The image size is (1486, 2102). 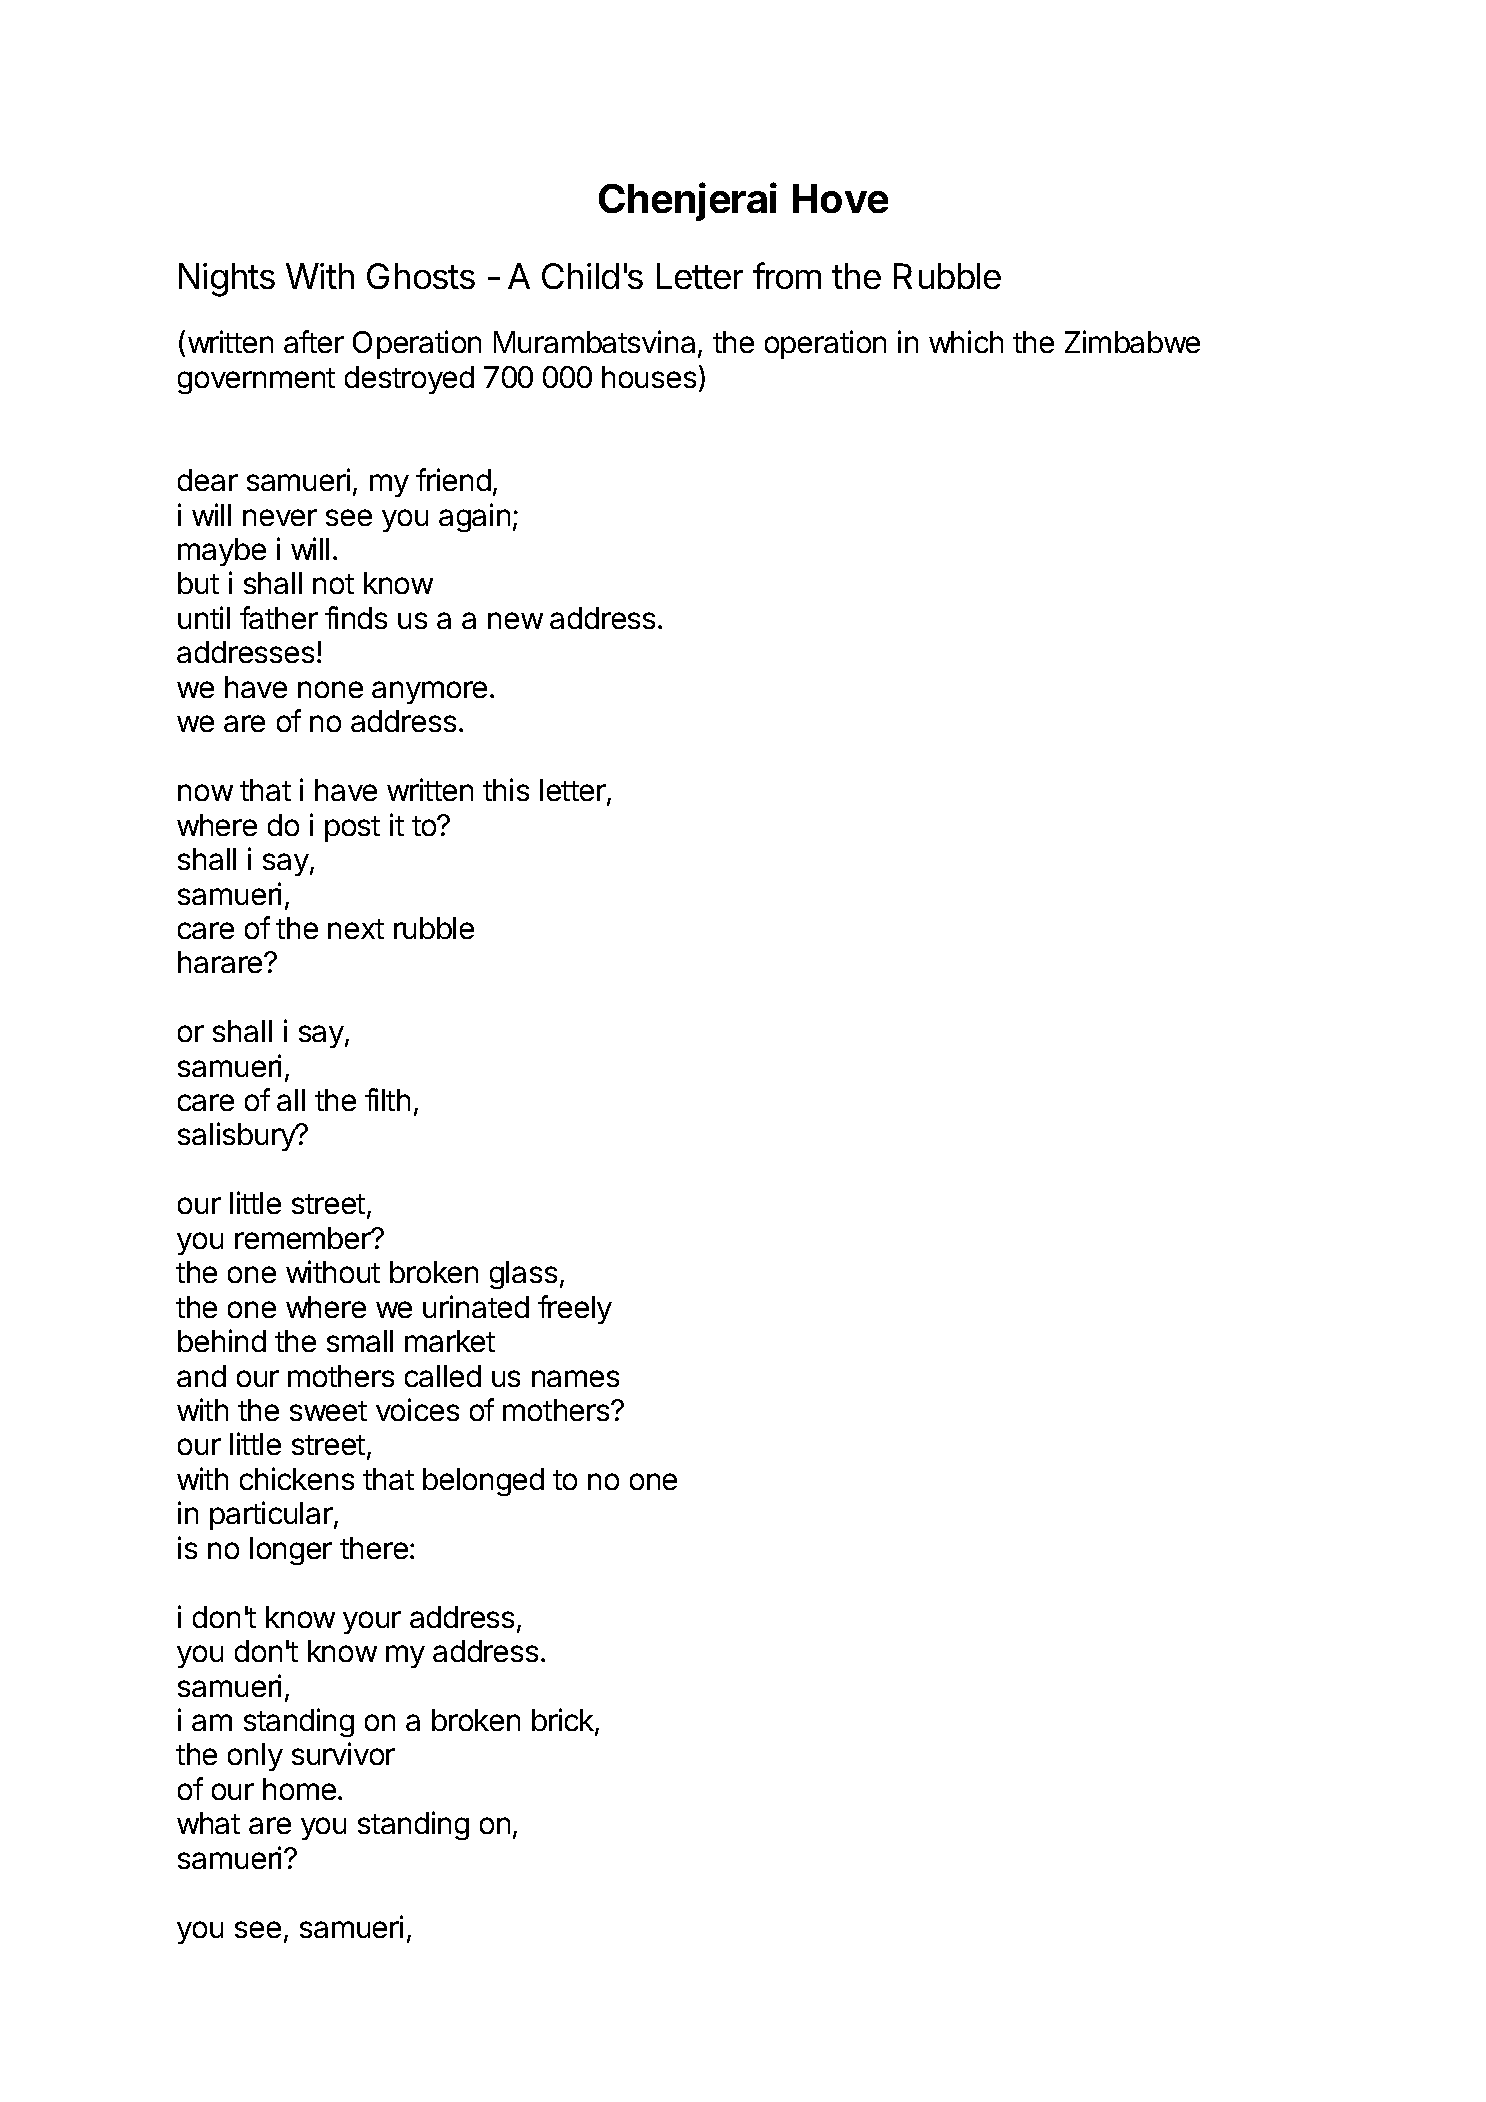 I want to click on brick, so click(x=564, y=1721).
